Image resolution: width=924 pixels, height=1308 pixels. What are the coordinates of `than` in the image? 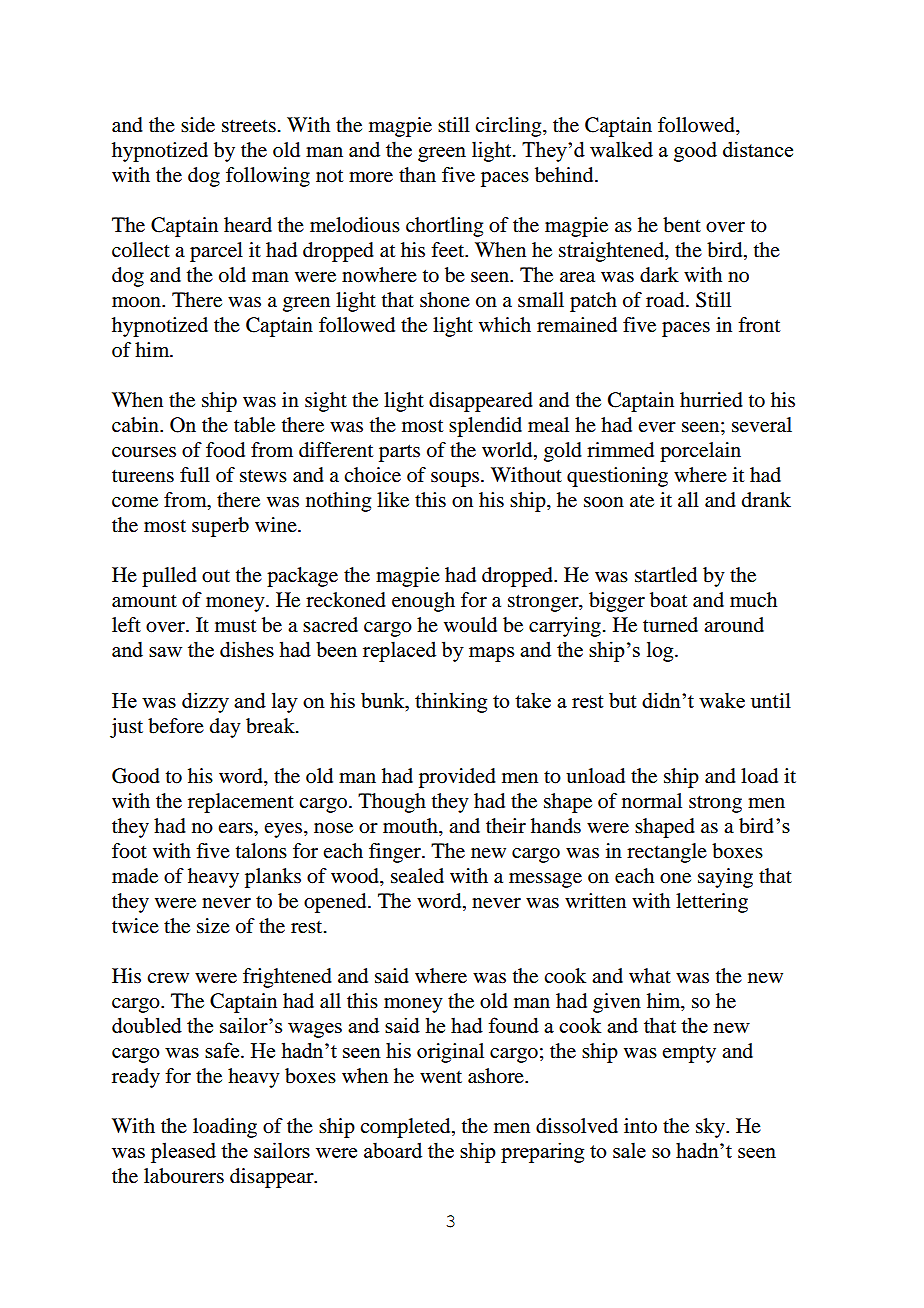 It's located at (417, 175).
